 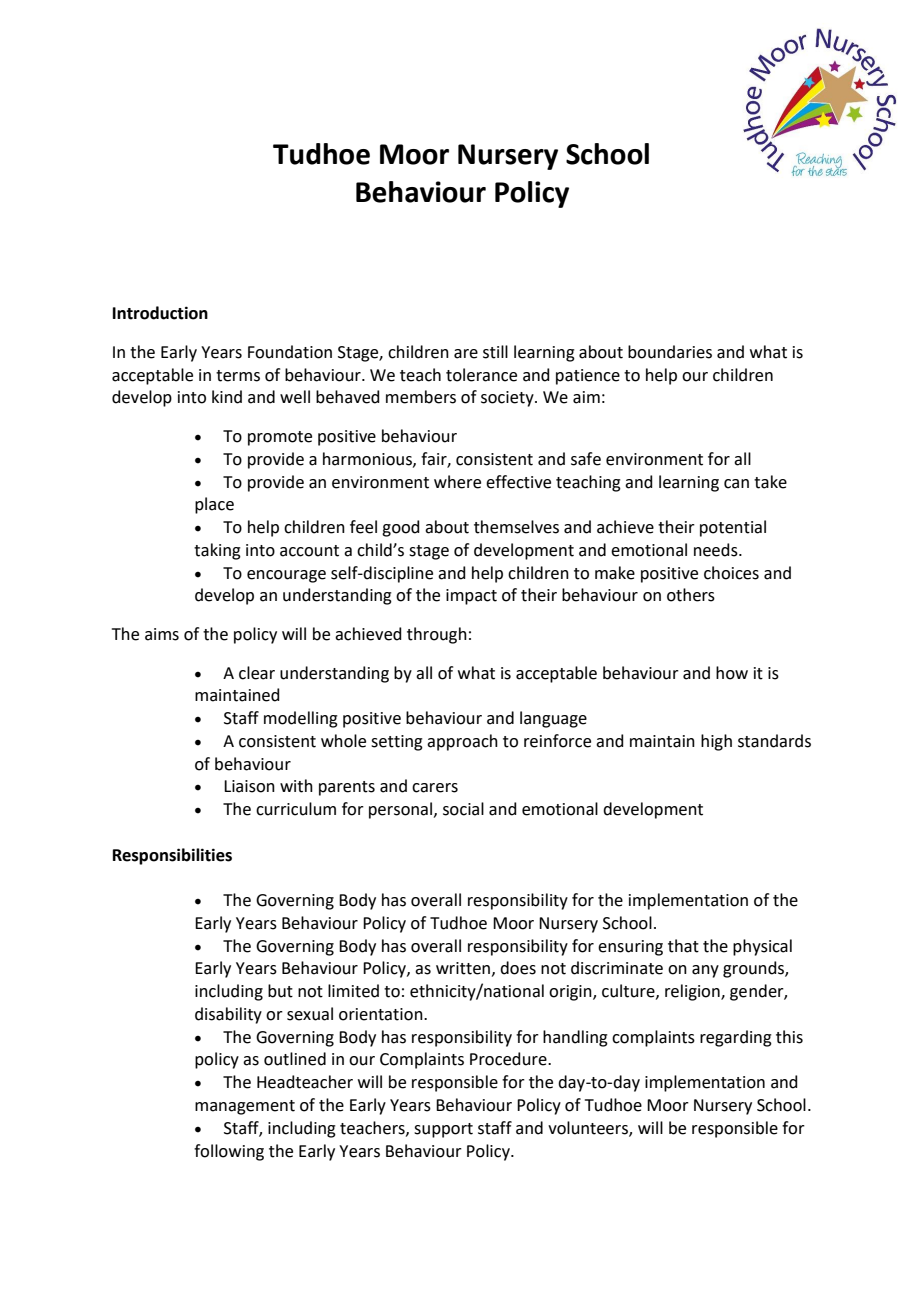 What do you see at coordinates (443, 1130) in the screenshot?
I see `support` at bounding box center [443, 1130].
